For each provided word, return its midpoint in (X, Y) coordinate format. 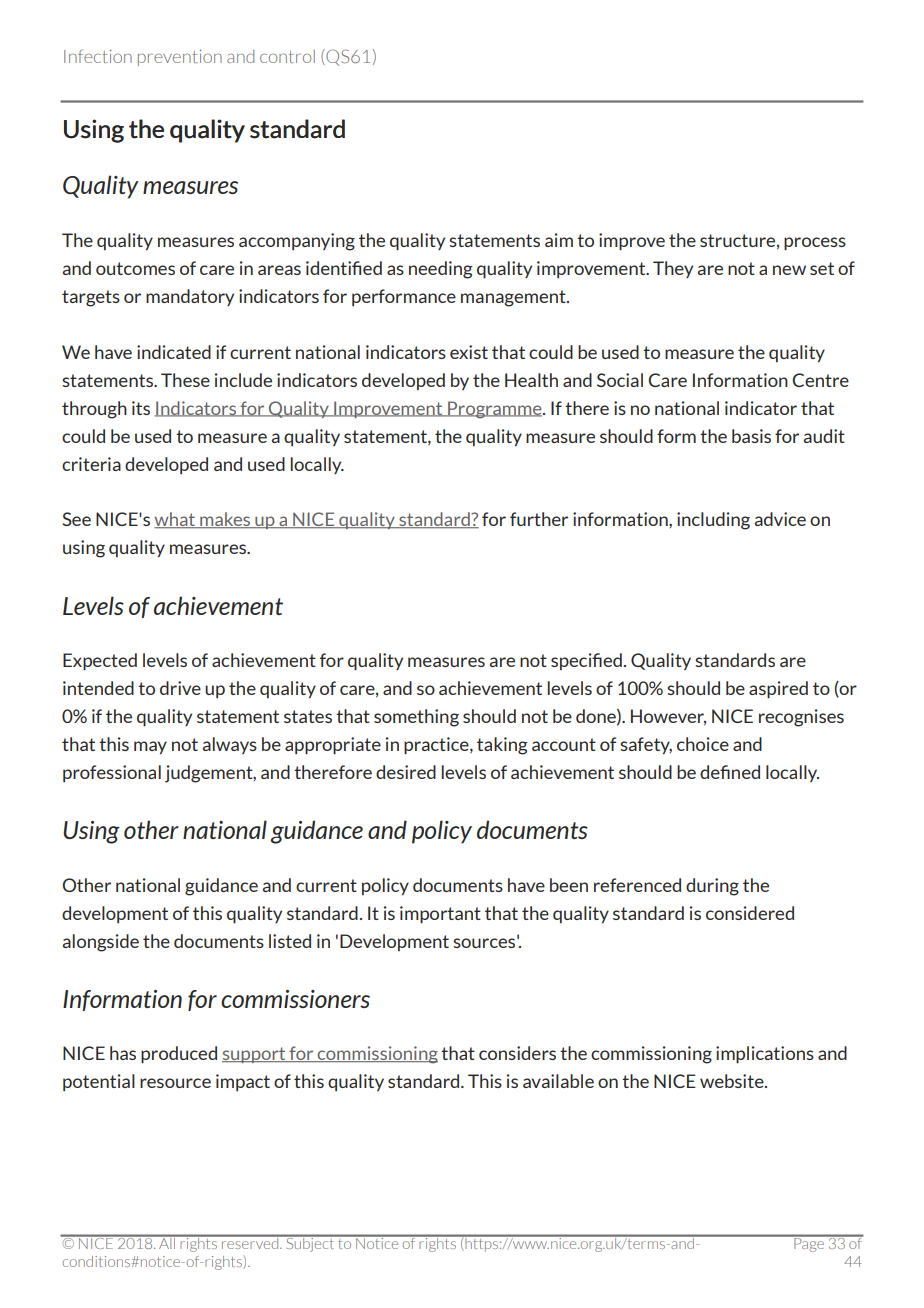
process (815, 244)
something (416, 718)
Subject (310, 1243)
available (558, 1081)
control (287, 56)
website (733, 1081)
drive (180, 688)
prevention (180, 58)
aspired (778, 690)
